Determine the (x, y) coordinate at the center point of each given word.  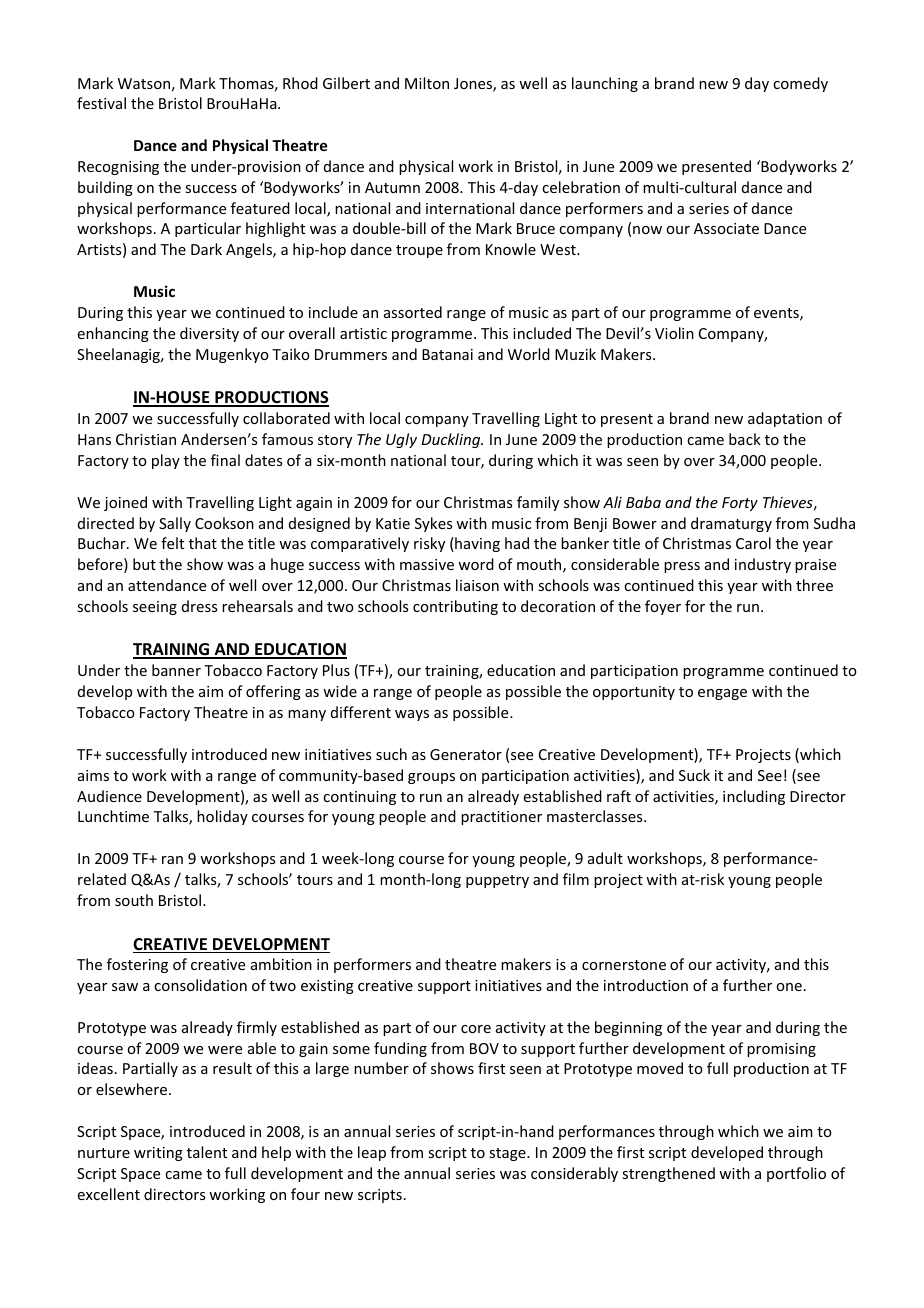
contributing (455, 607)
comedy (800, 84)
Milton (427, 83)
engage (722, 694)
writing (158, 1154)
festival (101, 103)
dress (199, 606)
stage (508, 1154)
